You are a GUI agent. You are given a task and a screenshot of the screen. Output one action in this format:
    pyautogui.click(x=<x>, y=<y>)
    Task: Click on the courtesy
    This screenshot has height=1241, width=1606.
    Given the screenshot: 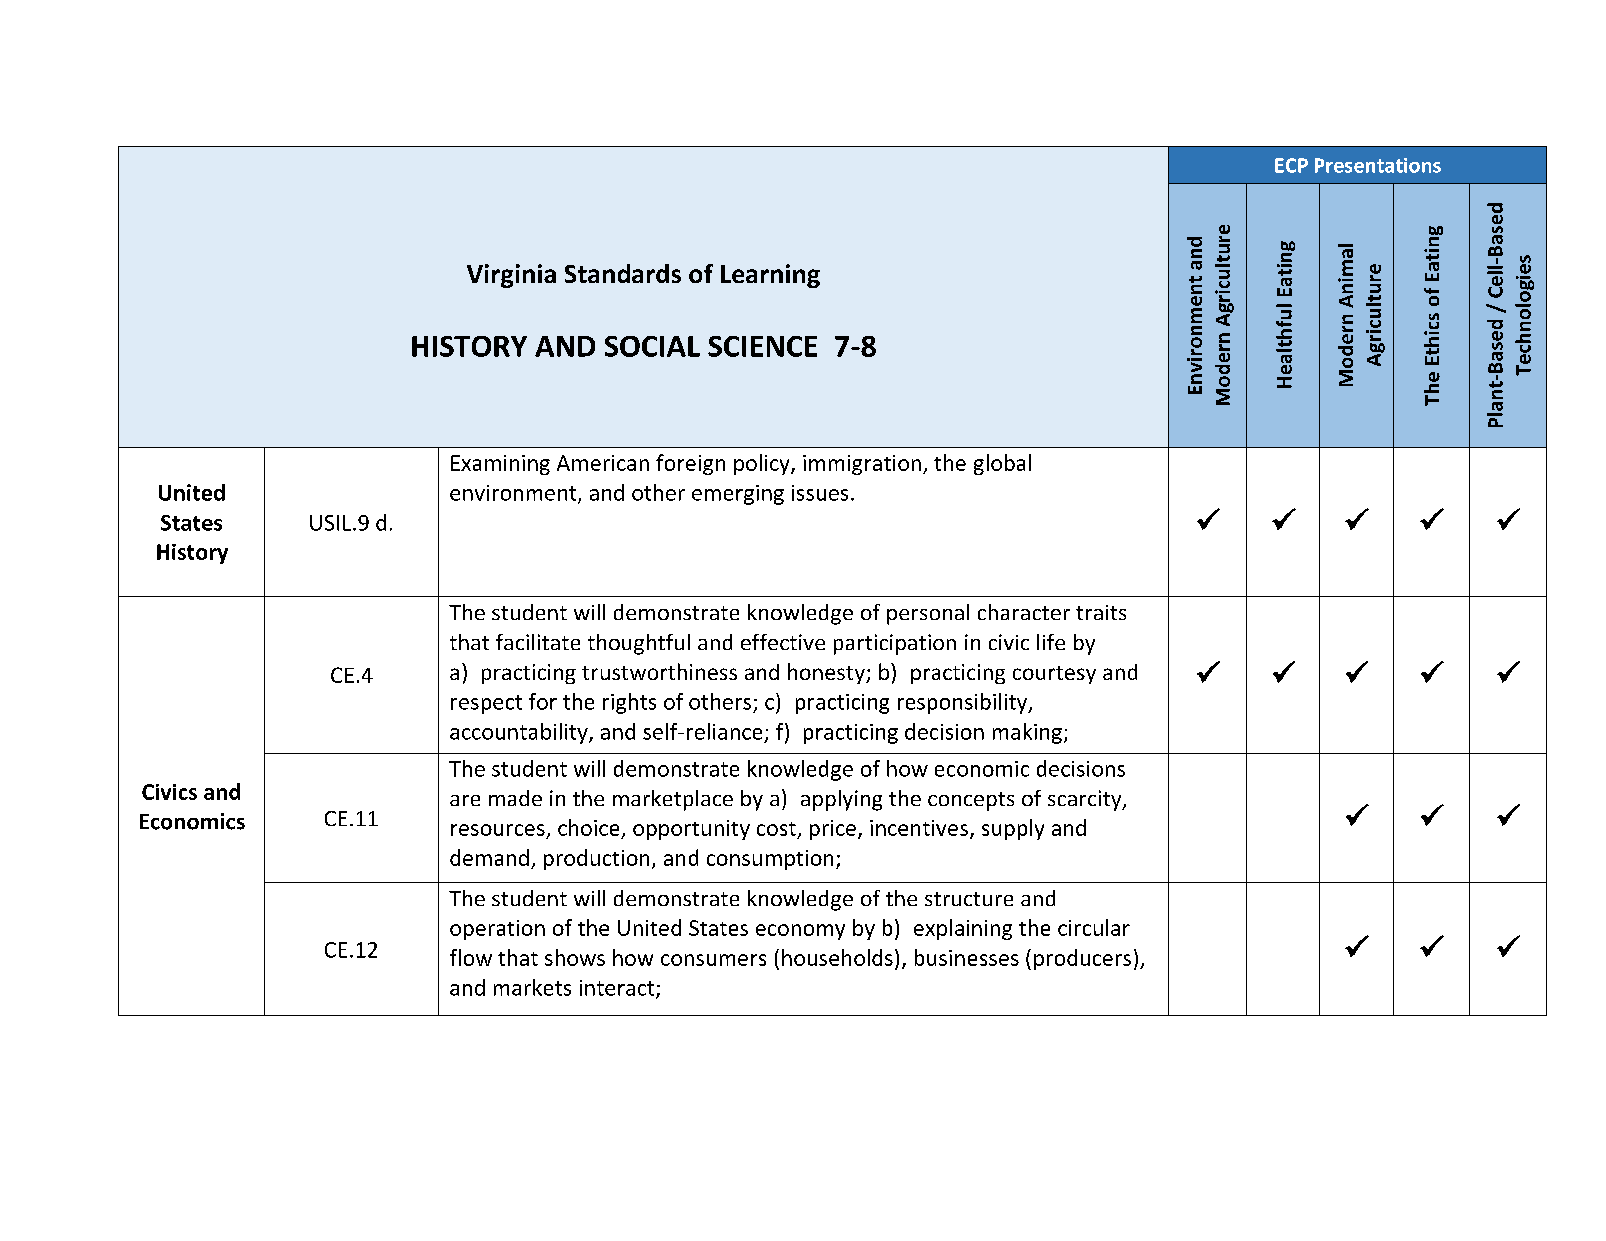 What is the action you would take?
    pyautogui.click(x=1054, y=675)
